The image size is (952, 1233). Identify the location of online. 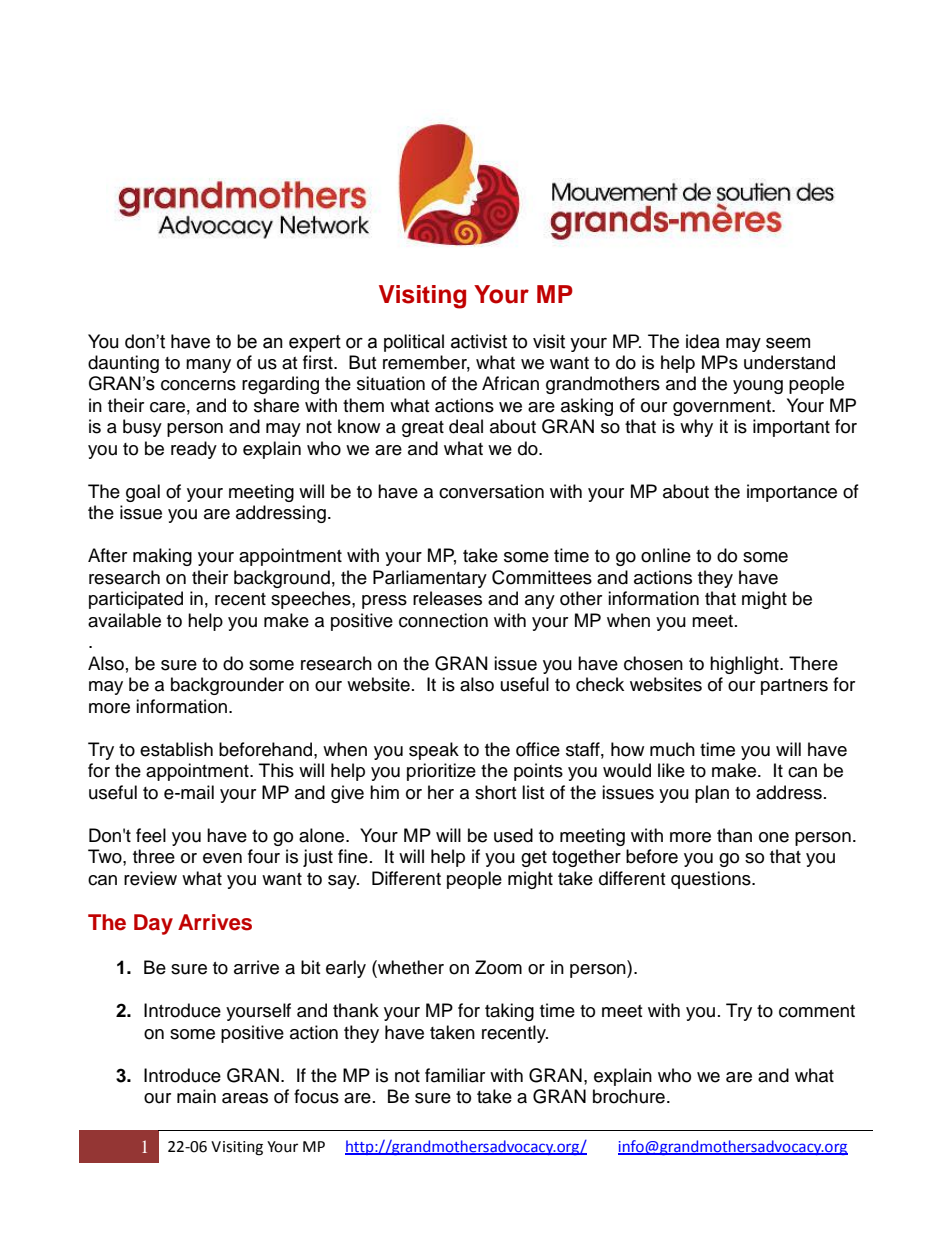
(666, 555).
